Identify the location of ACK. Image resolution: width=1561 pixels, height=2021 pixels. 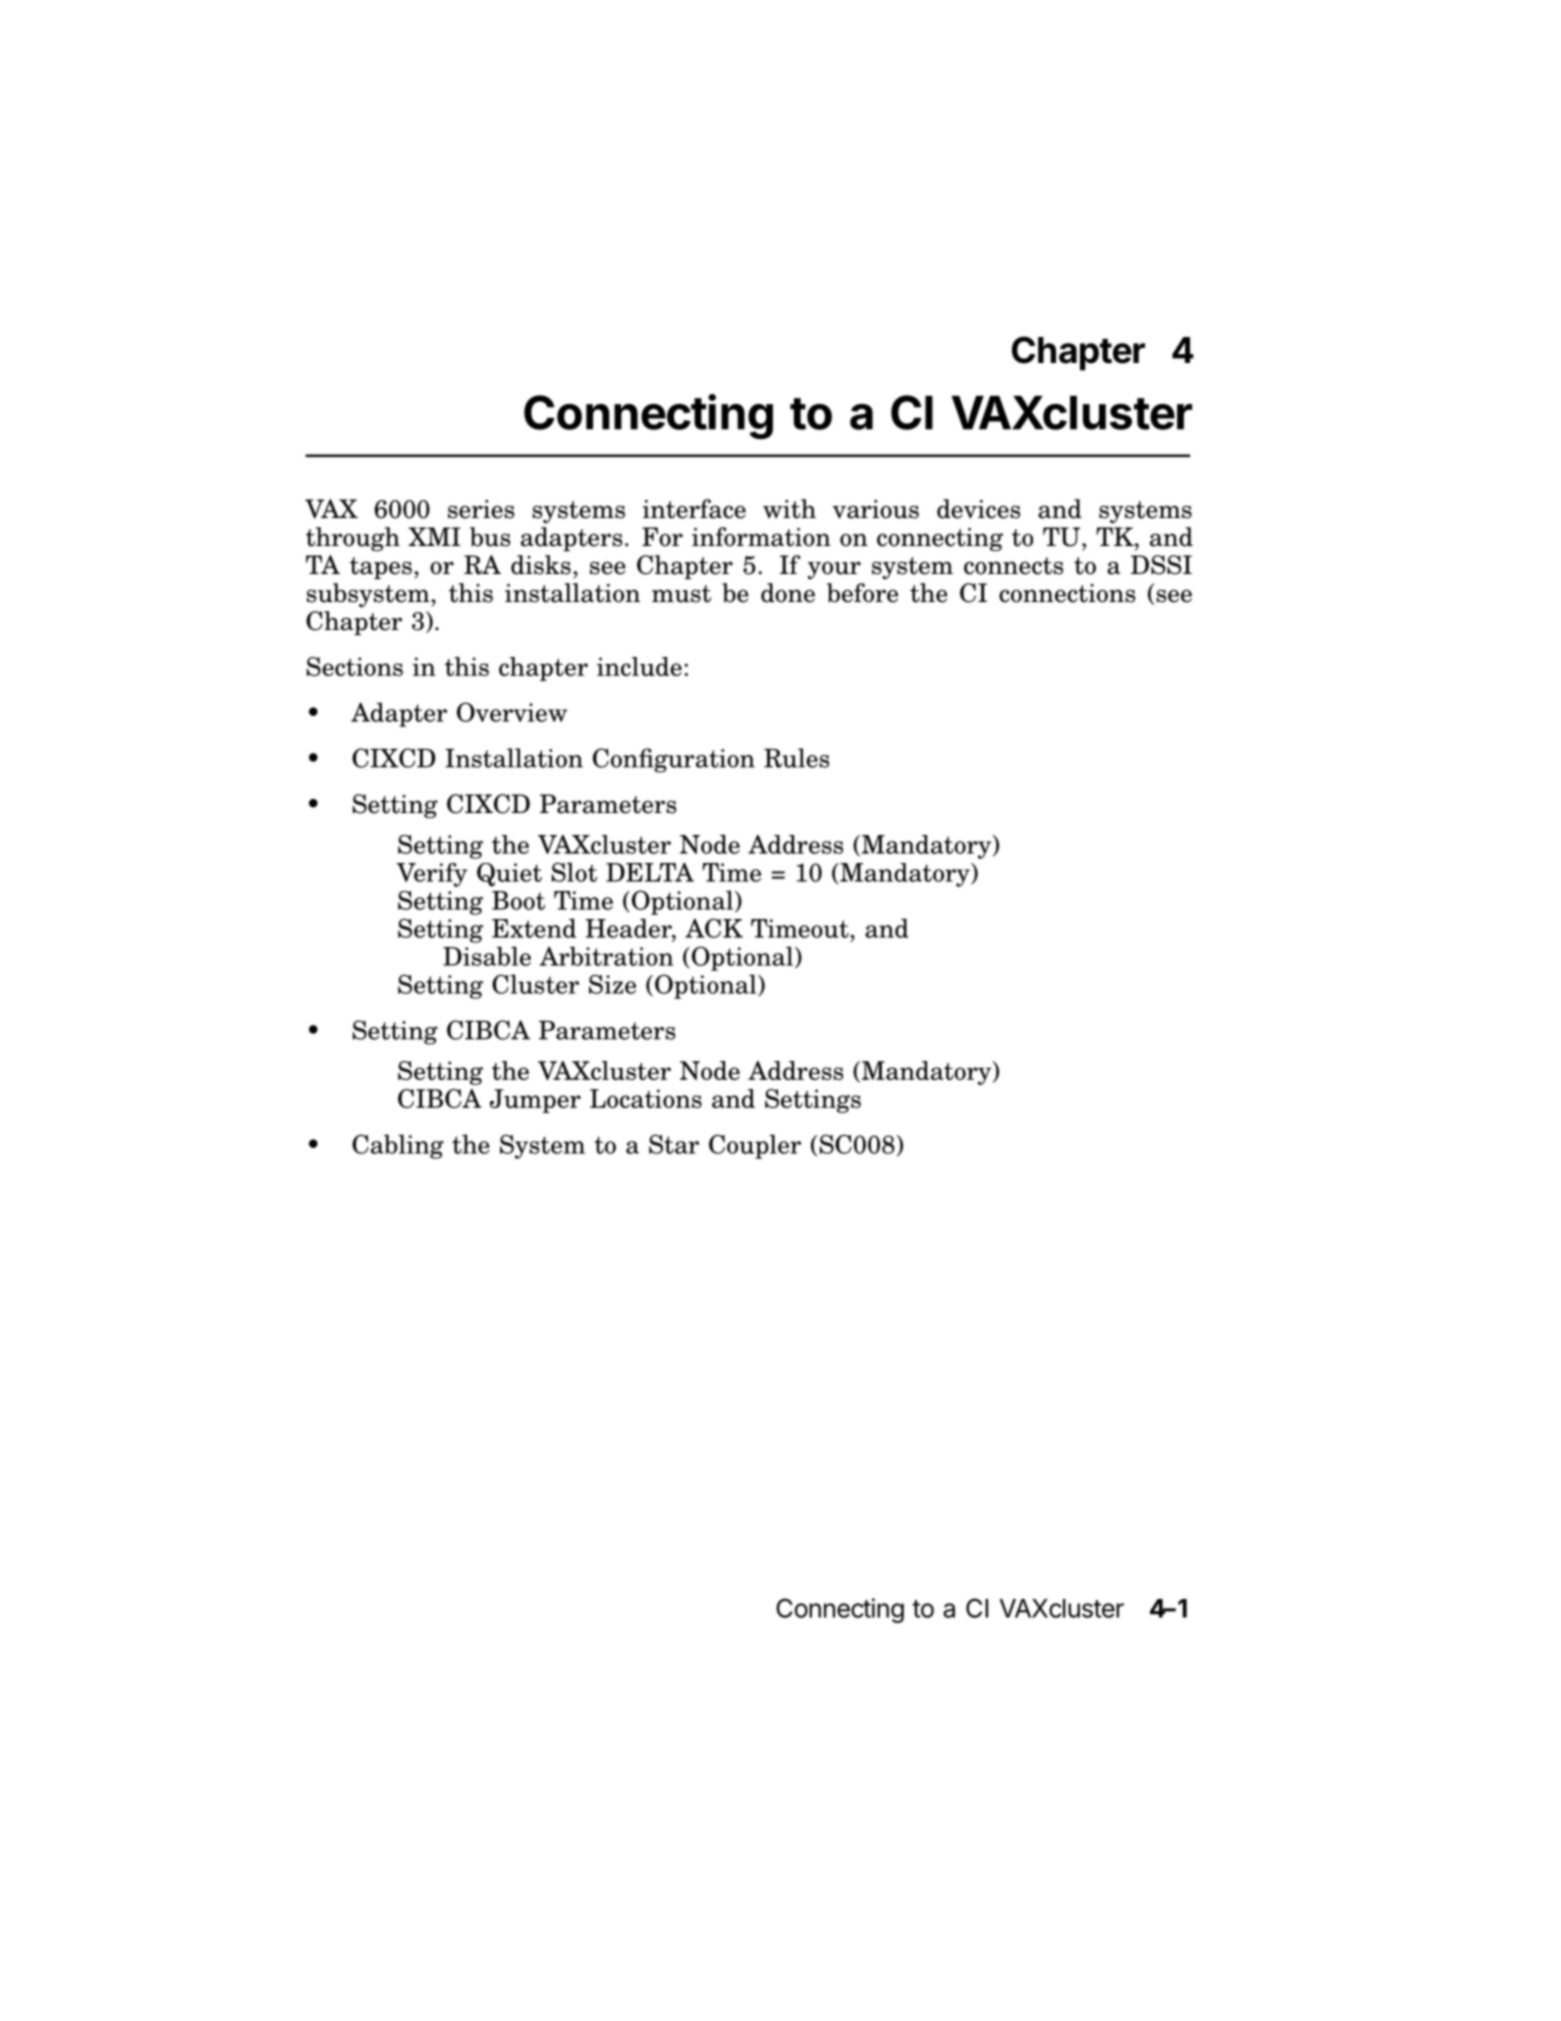
(714, 928).
